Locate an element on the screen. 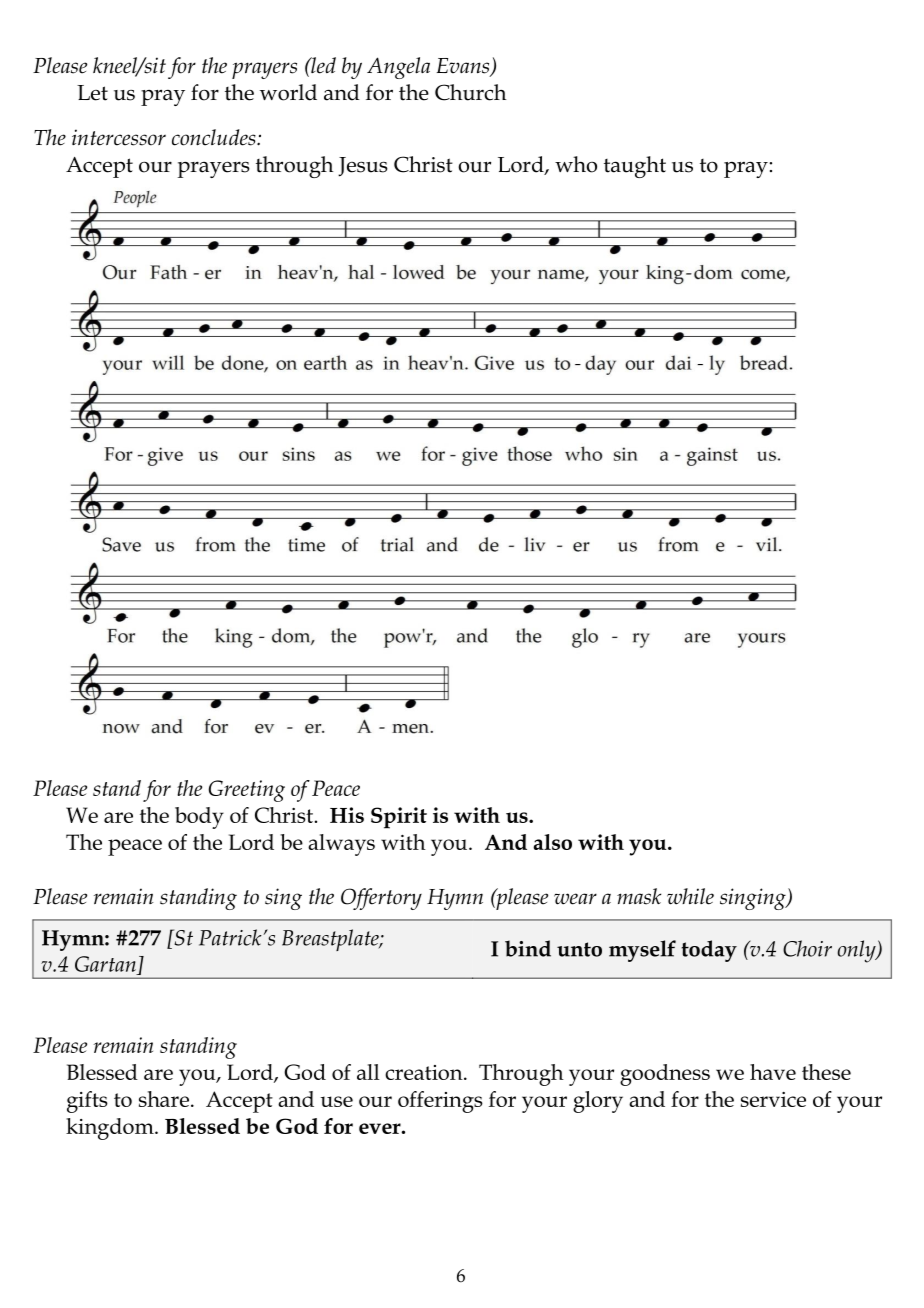  taught is located at coordinates (635, 167).
